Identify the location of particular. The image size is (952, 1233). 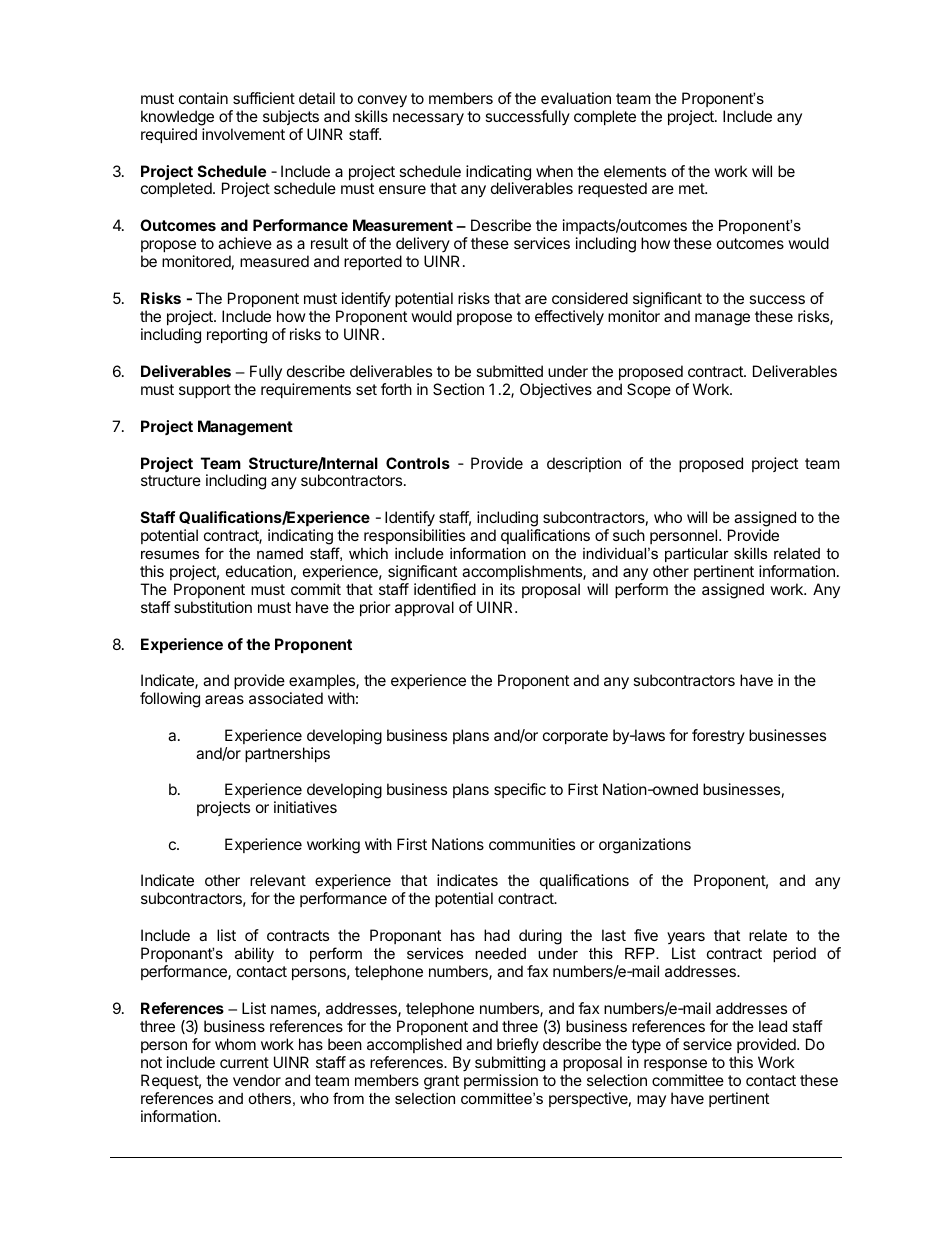
(697, 555).
